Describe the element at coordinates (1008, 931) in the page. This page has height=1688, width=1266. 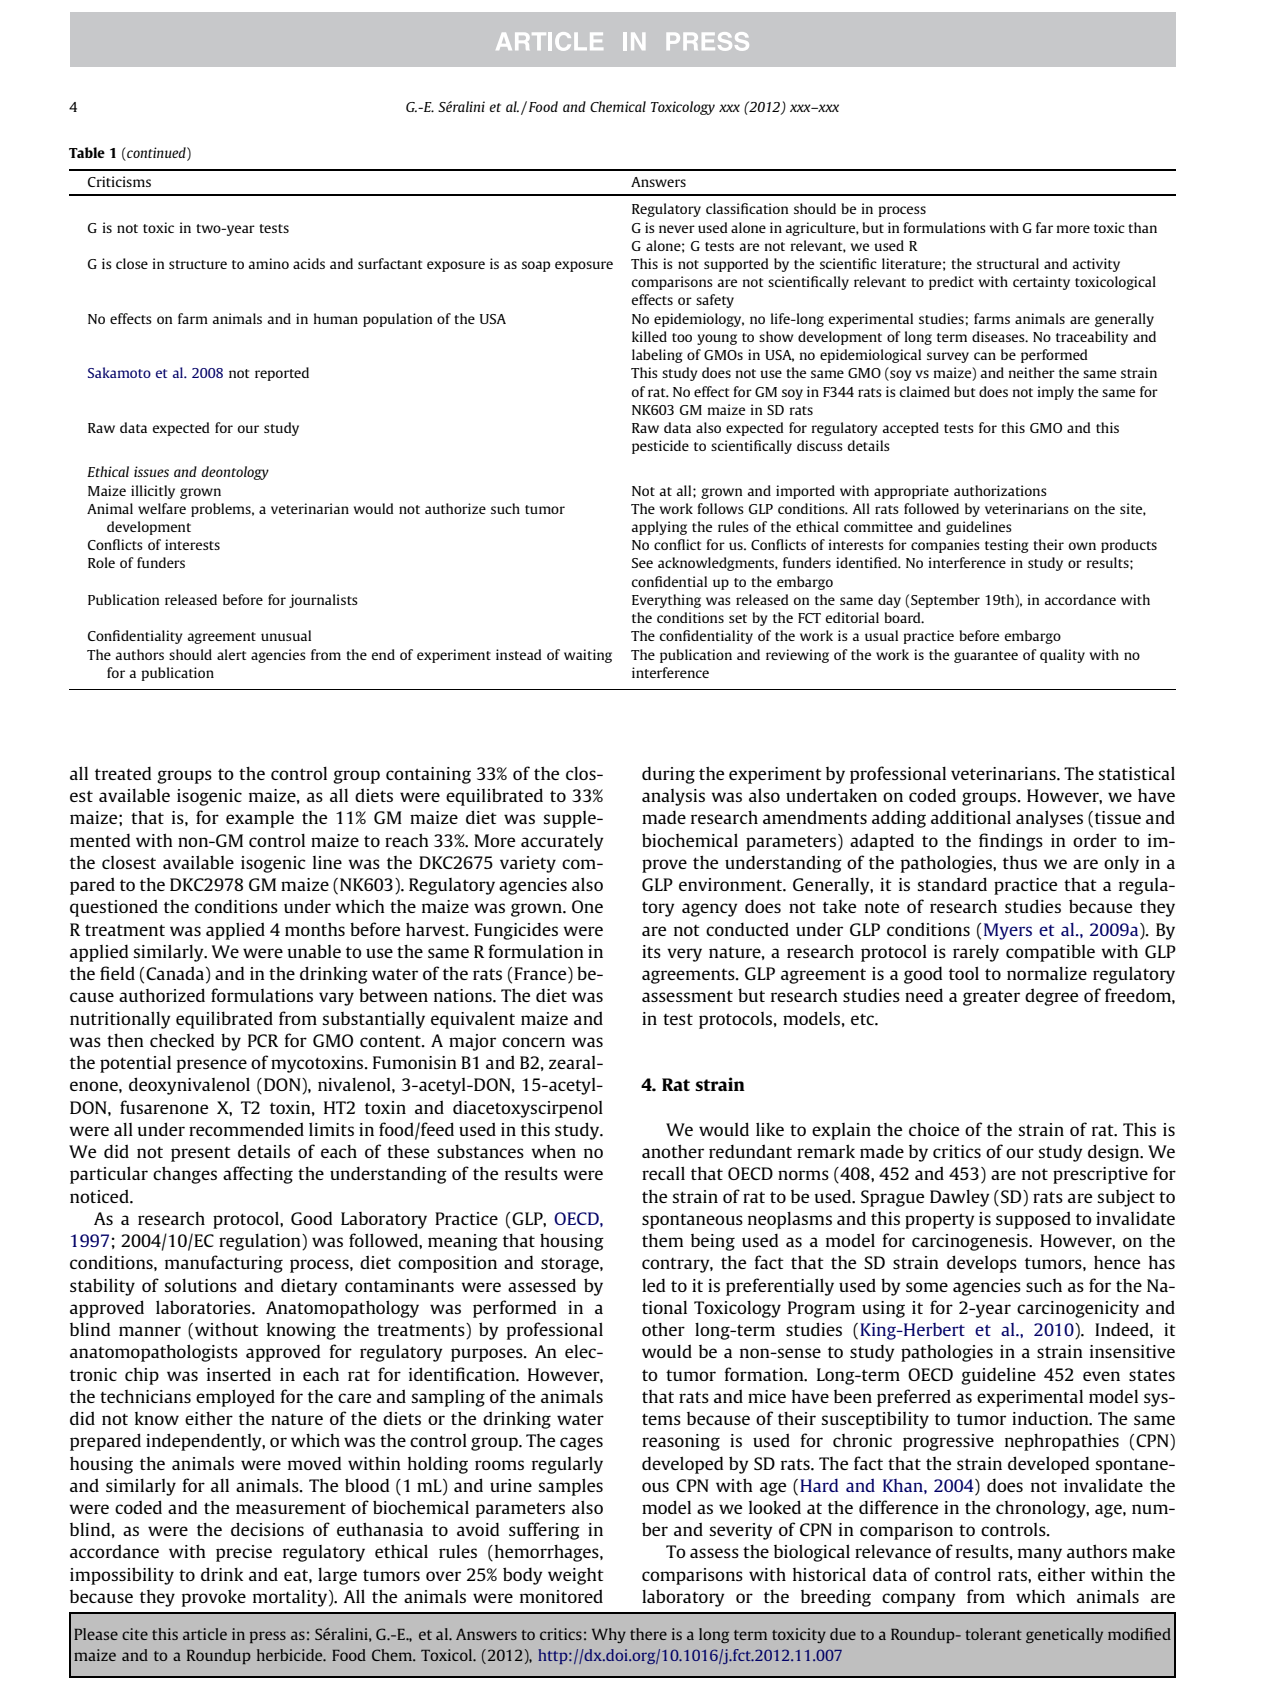
I see `Myers` at that location.
